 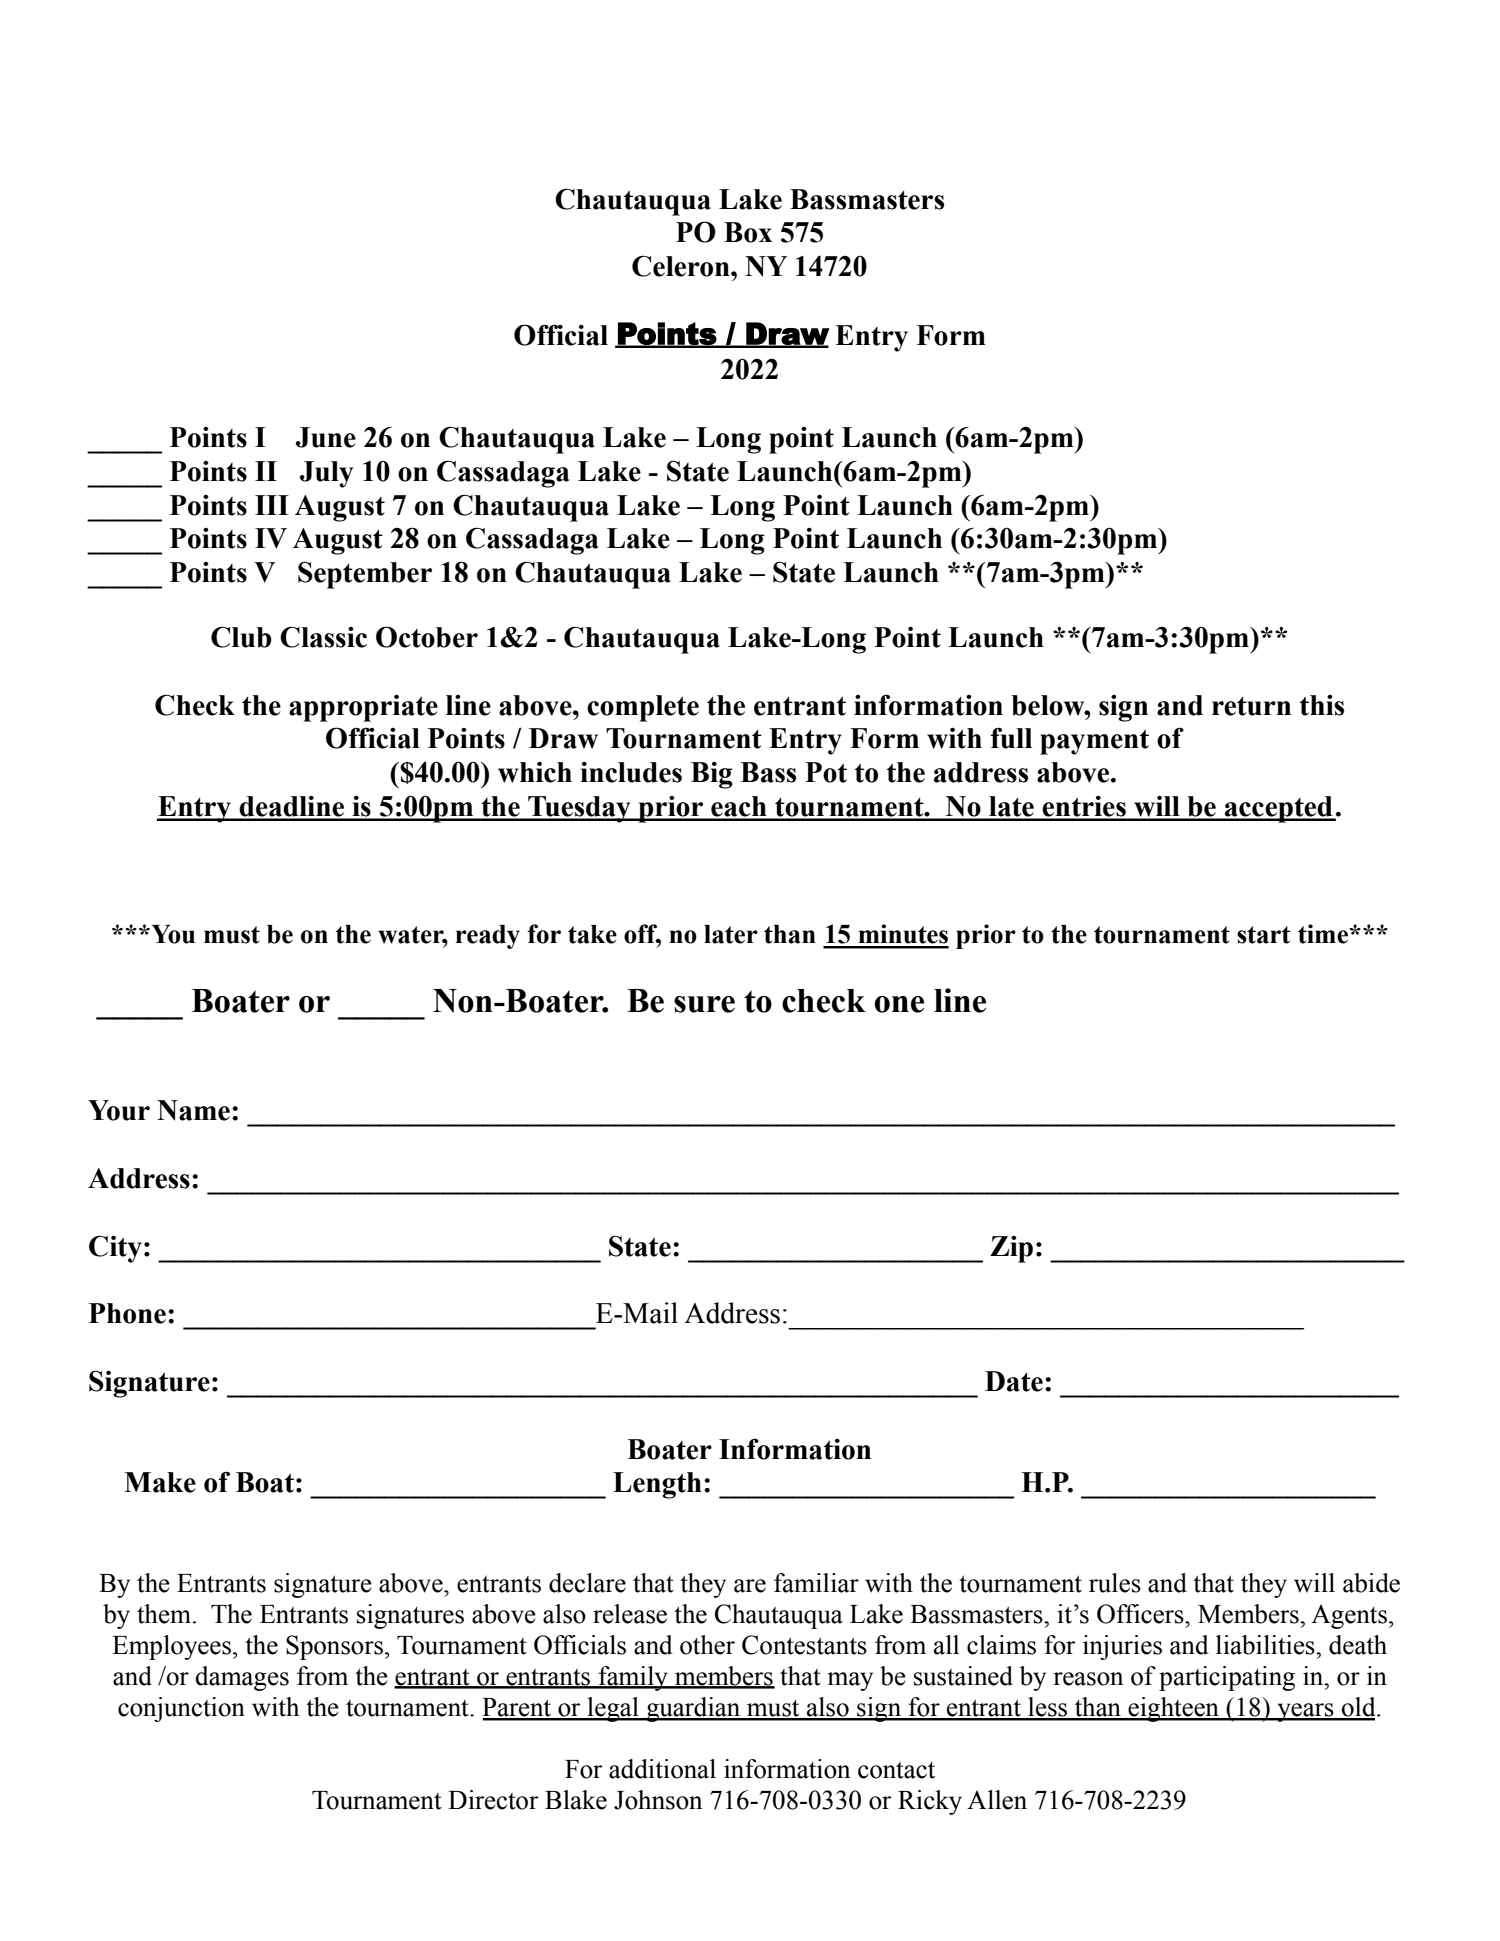 What do you see at coordinates (181, 1709) in the screenshot?
I see `conjunction` at bounding box center [181, 1709].
